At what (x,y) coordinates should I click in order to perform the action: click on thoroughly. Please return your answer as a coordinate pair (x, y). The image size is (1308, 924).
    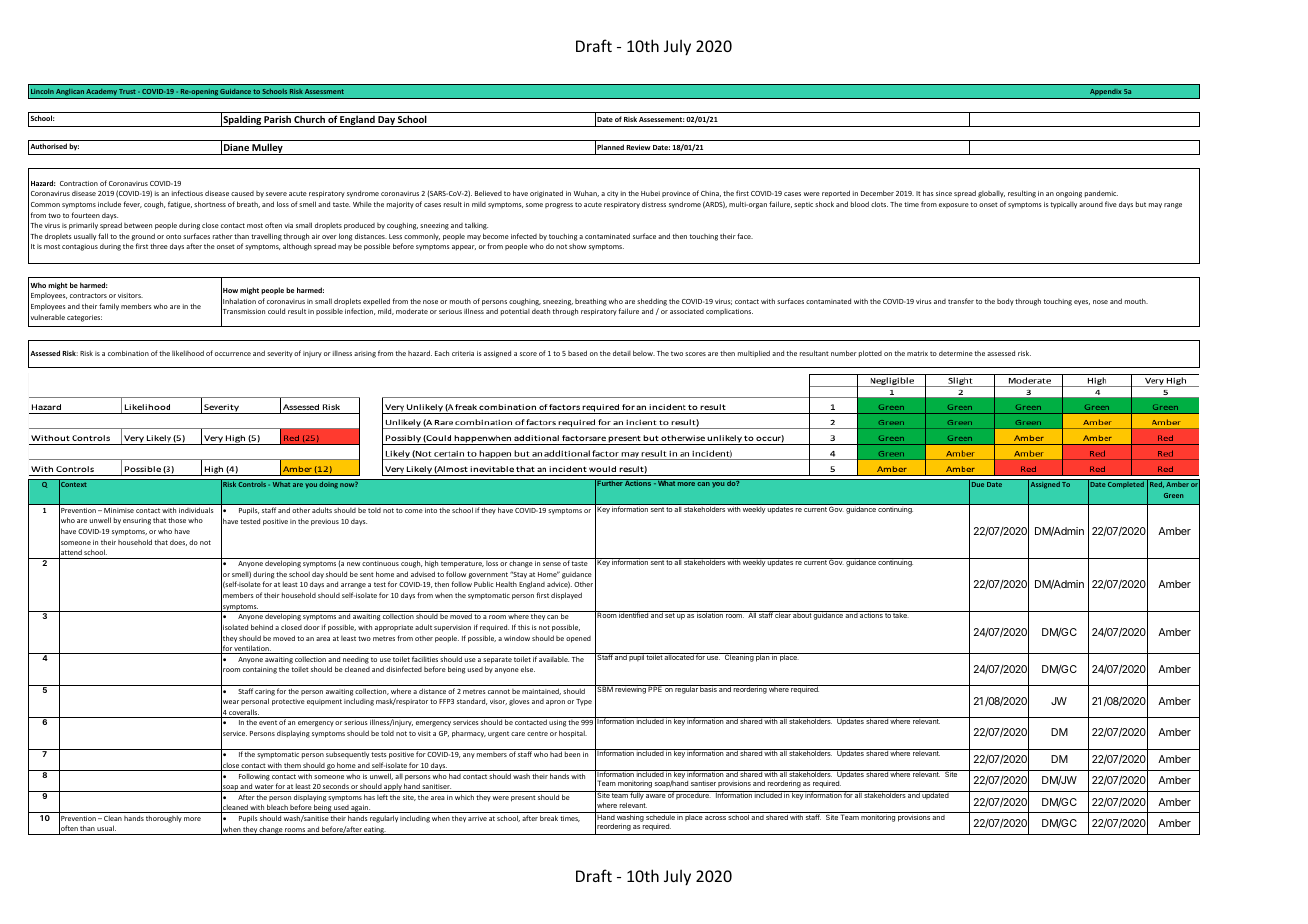
    Looking at the image, I should click on (164, 819).
